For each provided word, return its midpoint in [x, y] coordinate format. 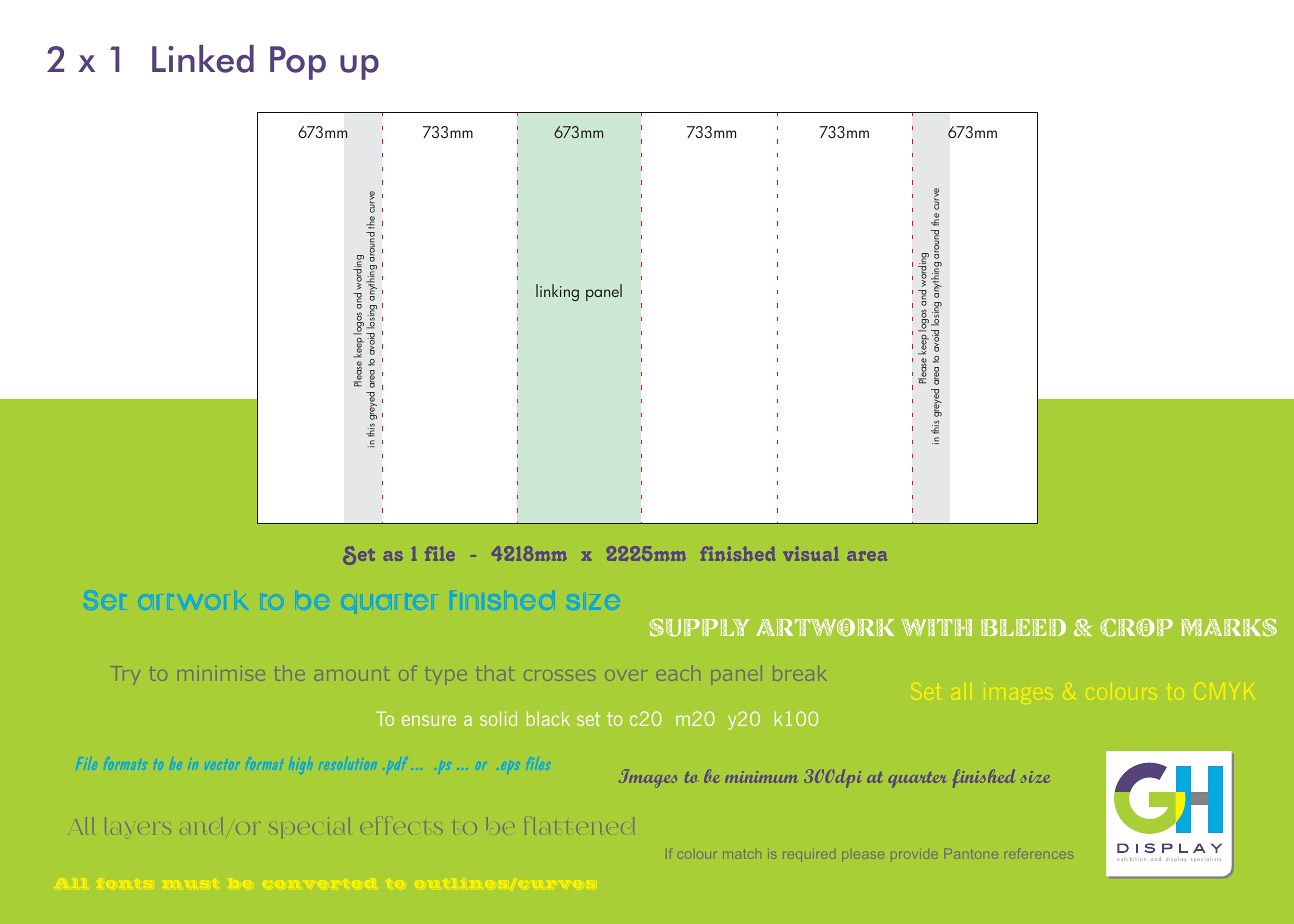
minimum [761, 777]
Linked [203, 59]
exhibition [1131, 859]
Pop [298, 63]
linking [557, 292]
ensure [429, 720]
